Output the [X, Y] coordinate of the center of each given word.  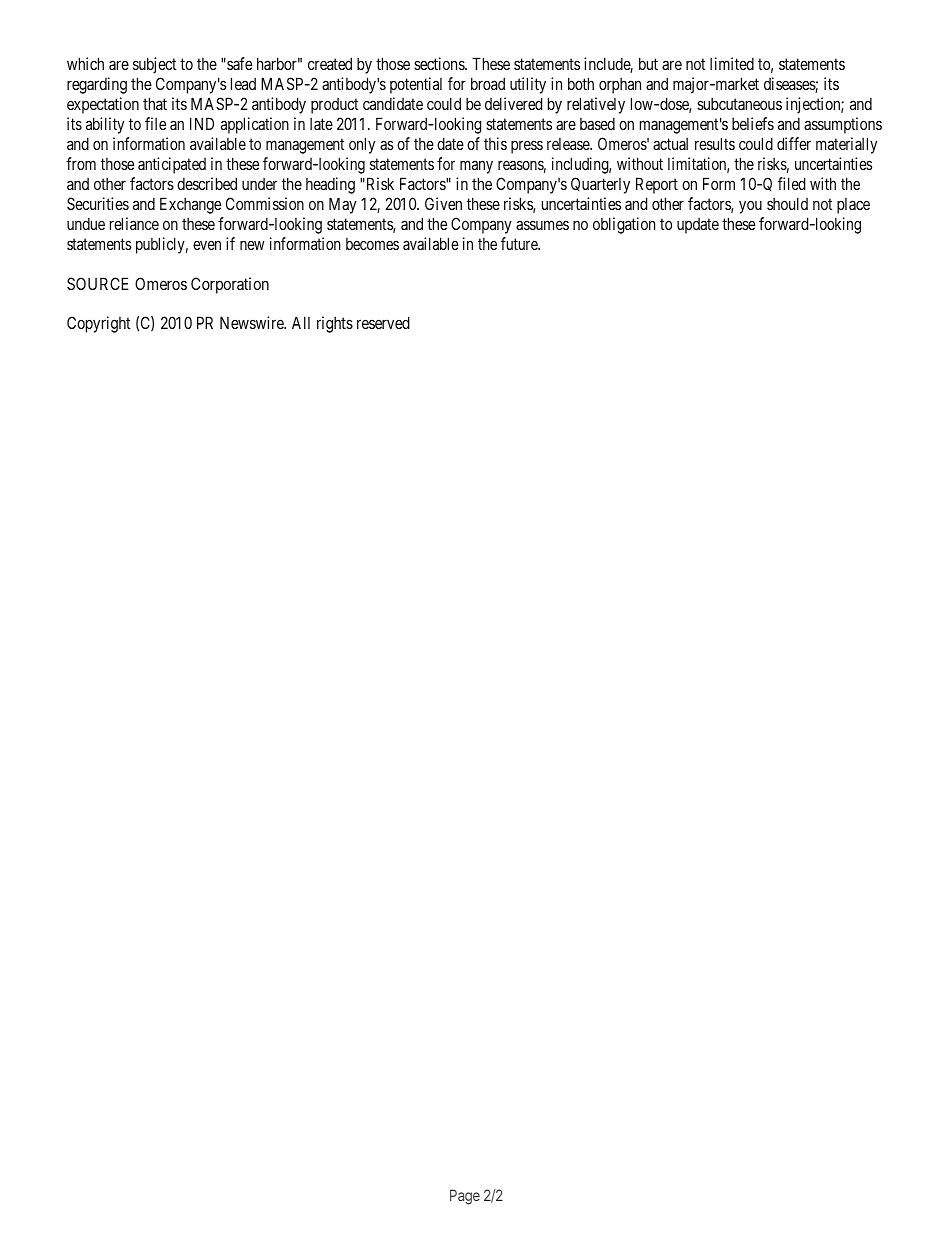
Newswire [253, 322]
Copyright [99, 324]
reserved [383, 322]
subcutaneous [739, 104]
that [155, 103]
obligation [624, 225]
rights [335, 324]
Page [465, 1197]
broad [488, 83]
